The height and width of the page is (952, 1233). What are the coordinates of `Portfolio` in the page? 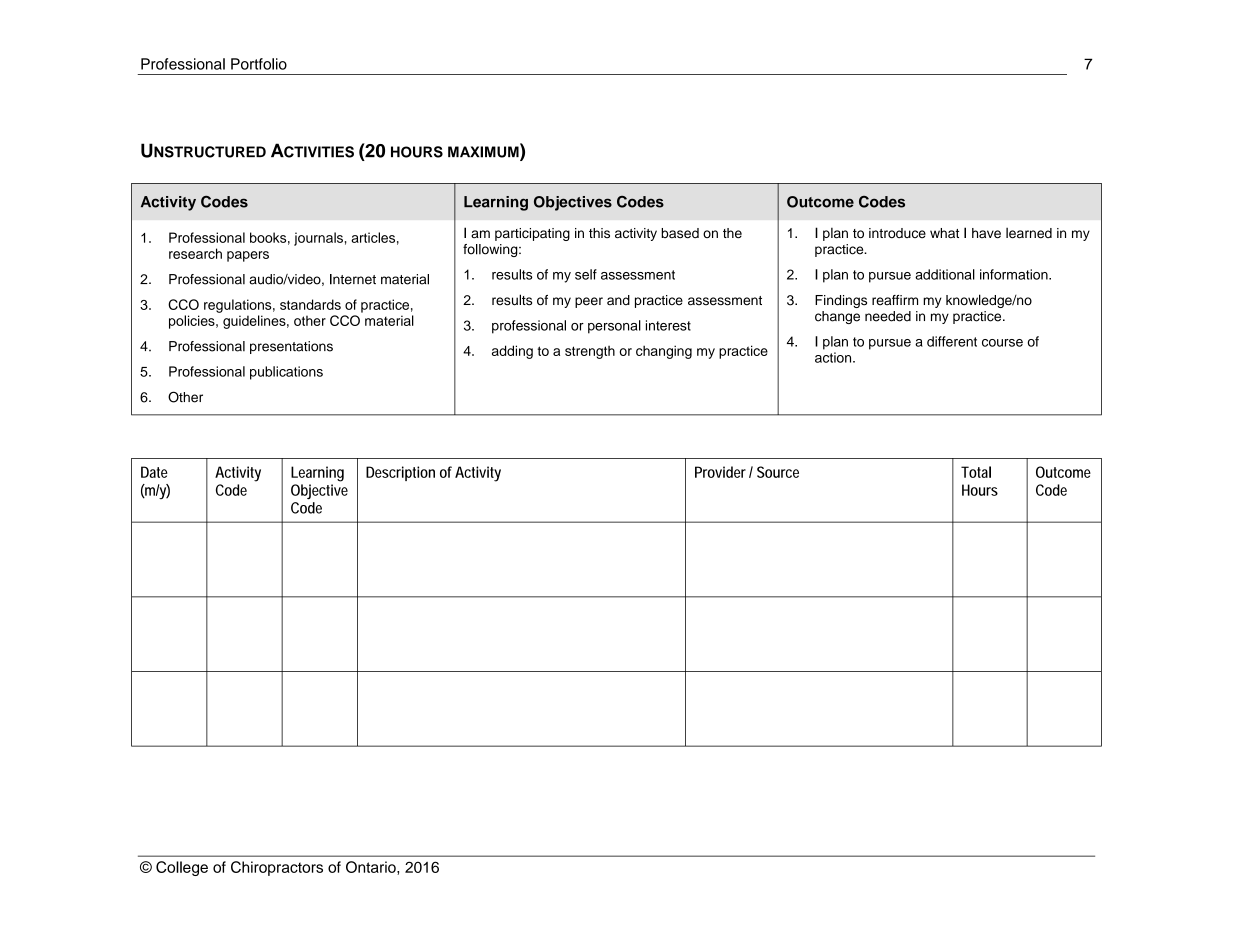 It's located at (259, 64).
